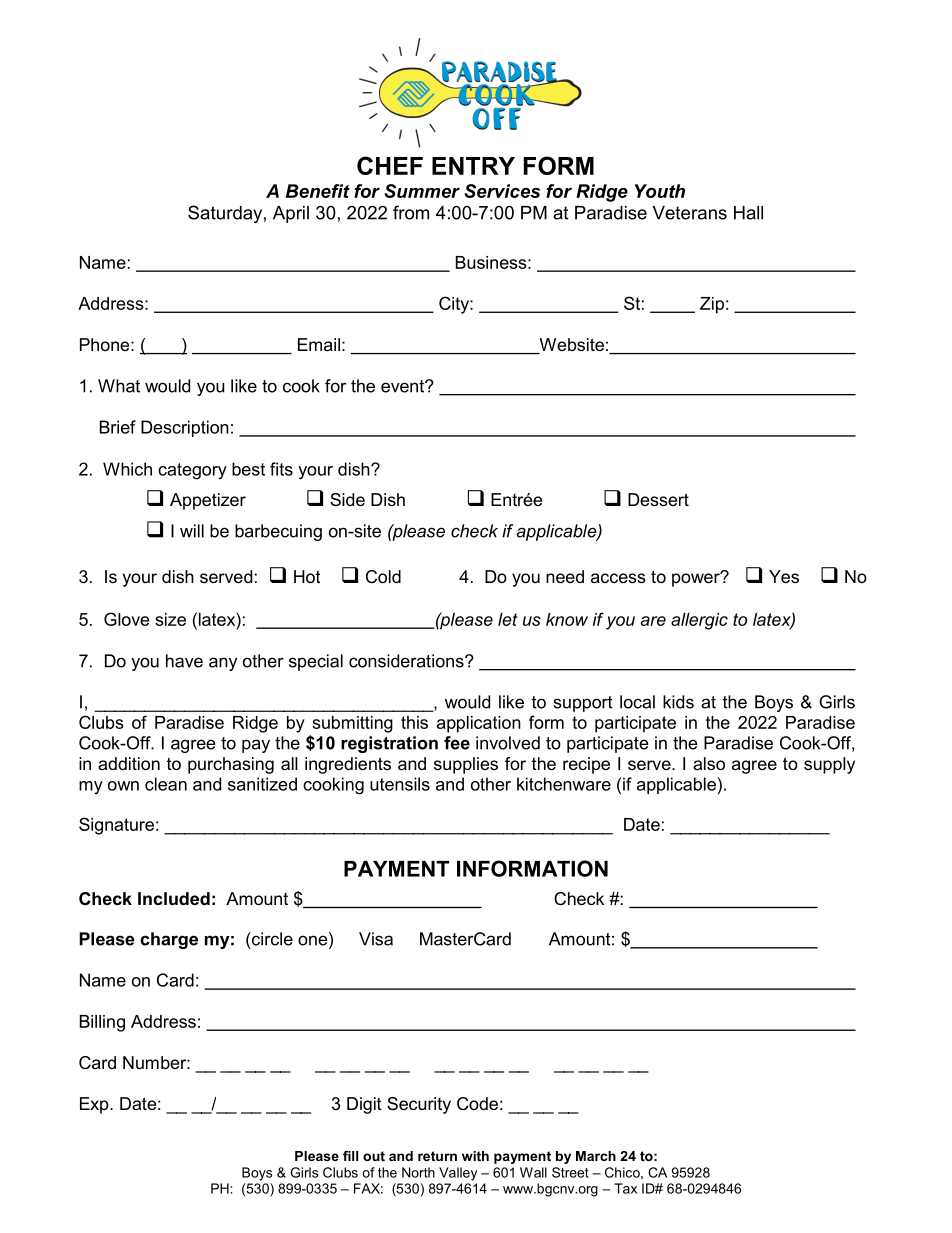 This screenshot has height=1233, width=952. I want to click on Tax, so click(625, 1188).
